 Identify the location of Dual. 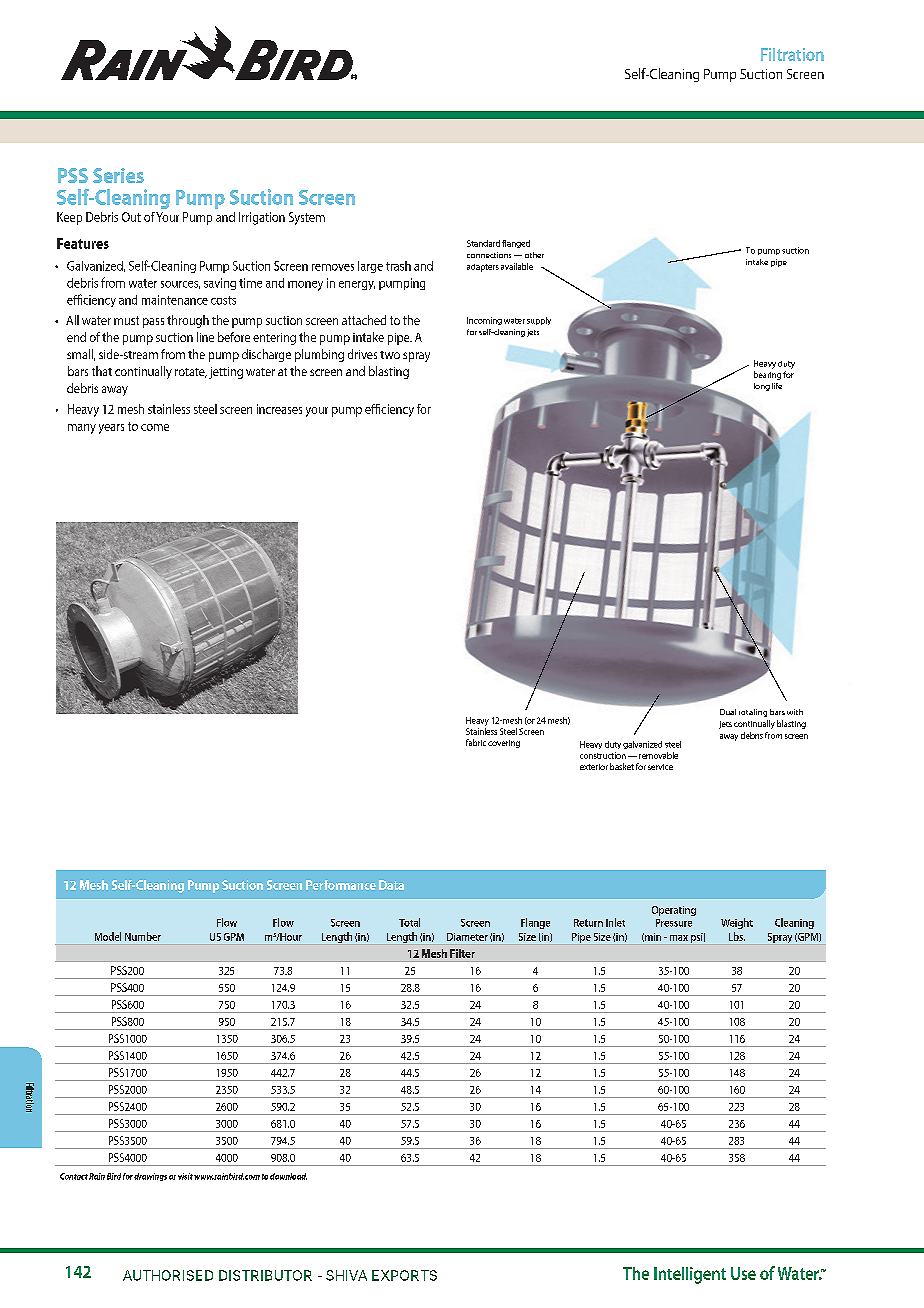
(728, 712).
